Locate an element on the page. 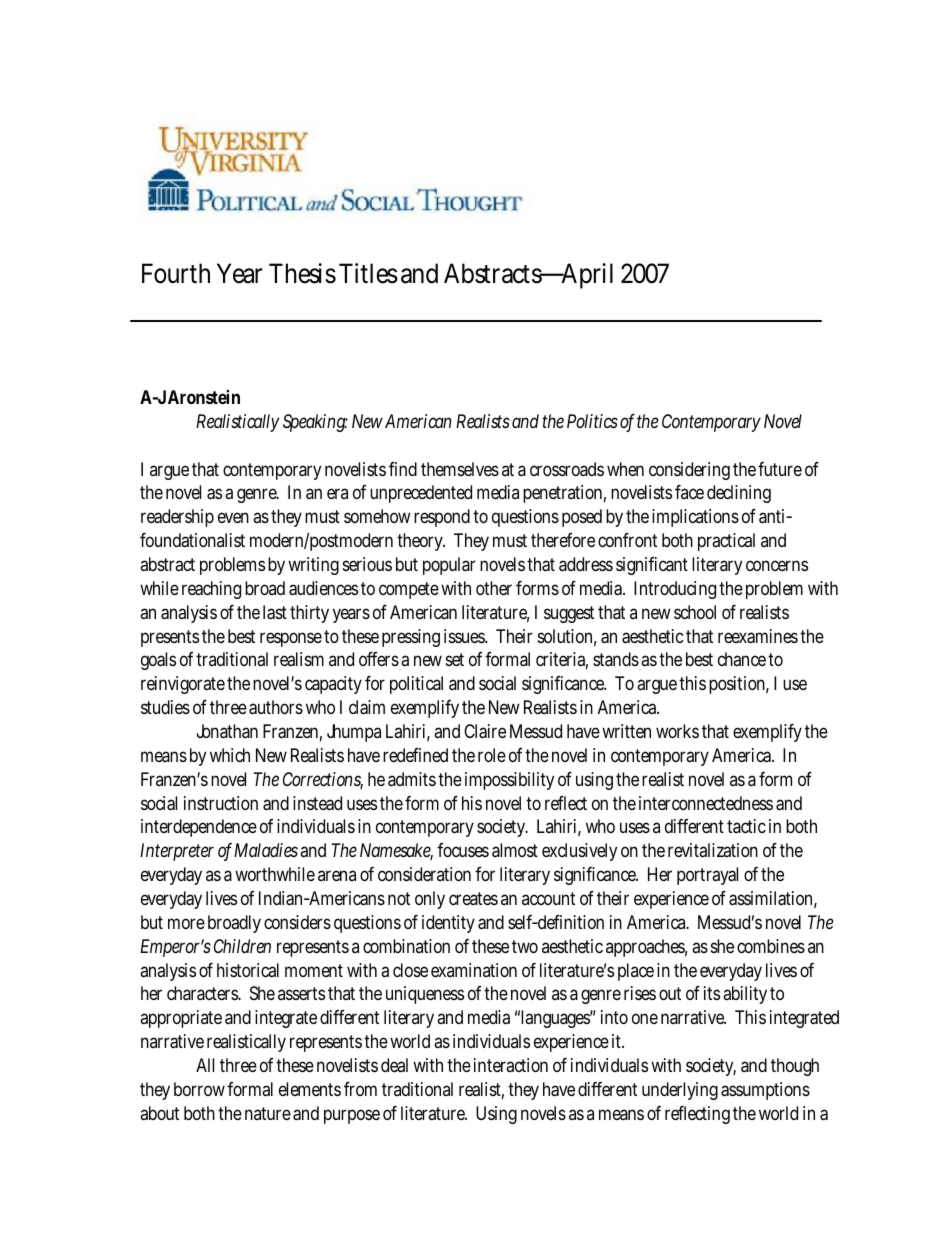  interaction is located at coordinates (511, 1065).
